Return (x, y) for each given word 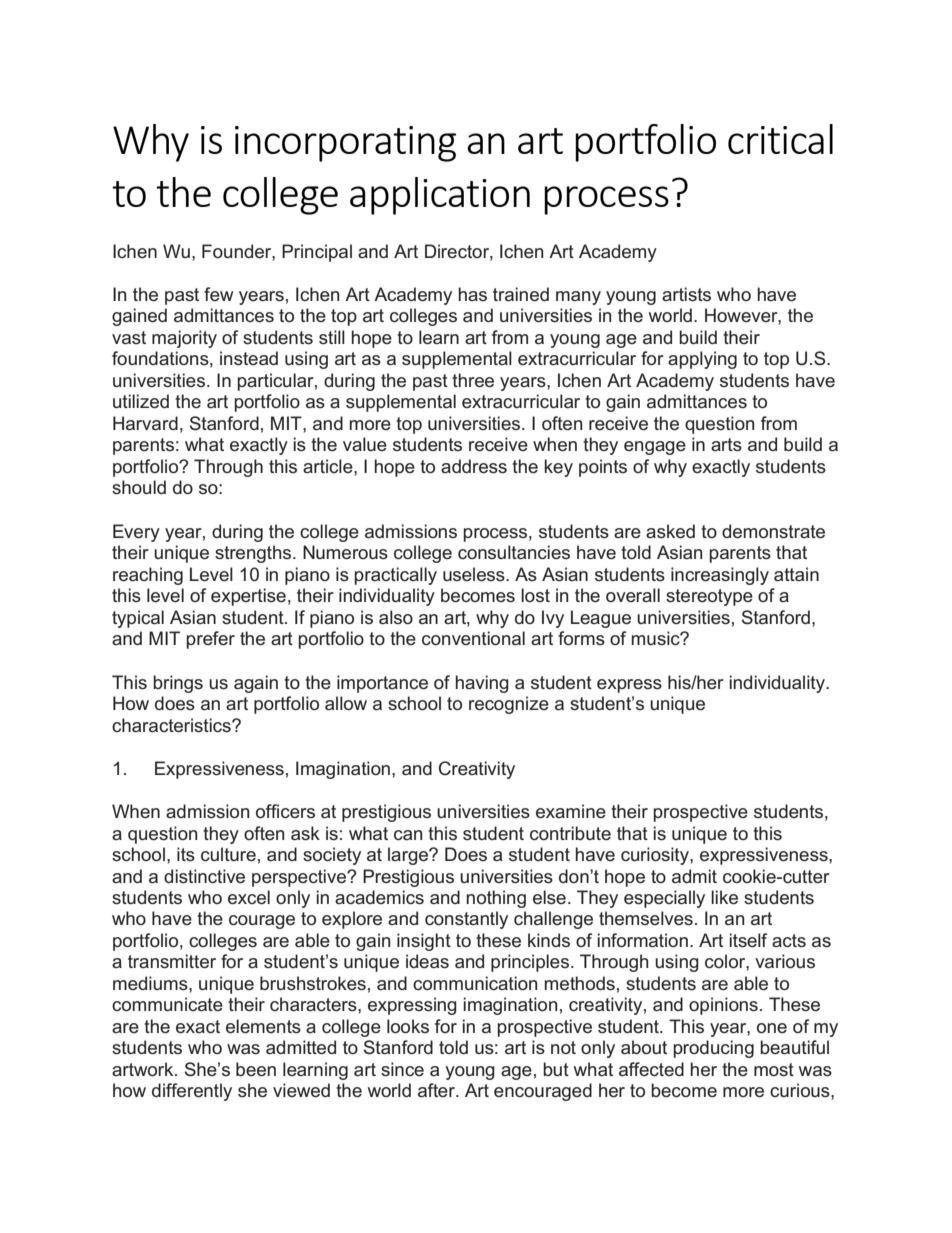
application (440, 196)
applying (702, 360)
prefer (211, 640)
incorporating (345, 144)
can (408, 835)
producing (714, 1049)
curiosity (656, 856)
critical (780, 139)
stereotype (709, 597)
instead (249, 358)
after (437, 1090)
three (473, 380)
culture (228, 854)
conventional (473, 638)
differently (192, 1092)
